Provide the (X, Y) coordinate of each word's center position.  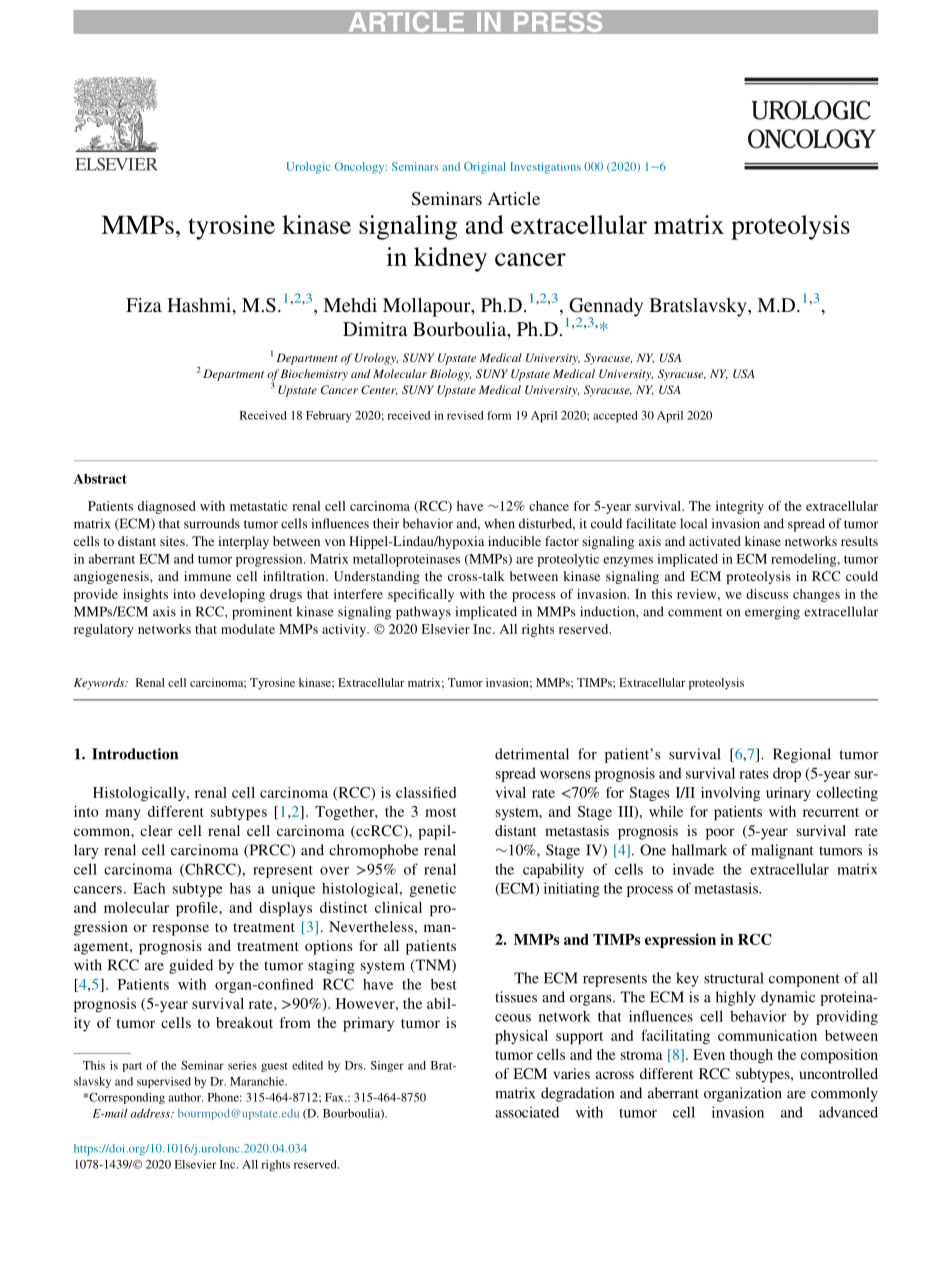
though (751, 1056)
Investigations (545, 168)
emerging (772, 613)
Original (485, 168)
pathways (423, 613)
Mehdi (350, 305)
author (186, 1097)
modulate (248, 629)
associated (527, 1112)
